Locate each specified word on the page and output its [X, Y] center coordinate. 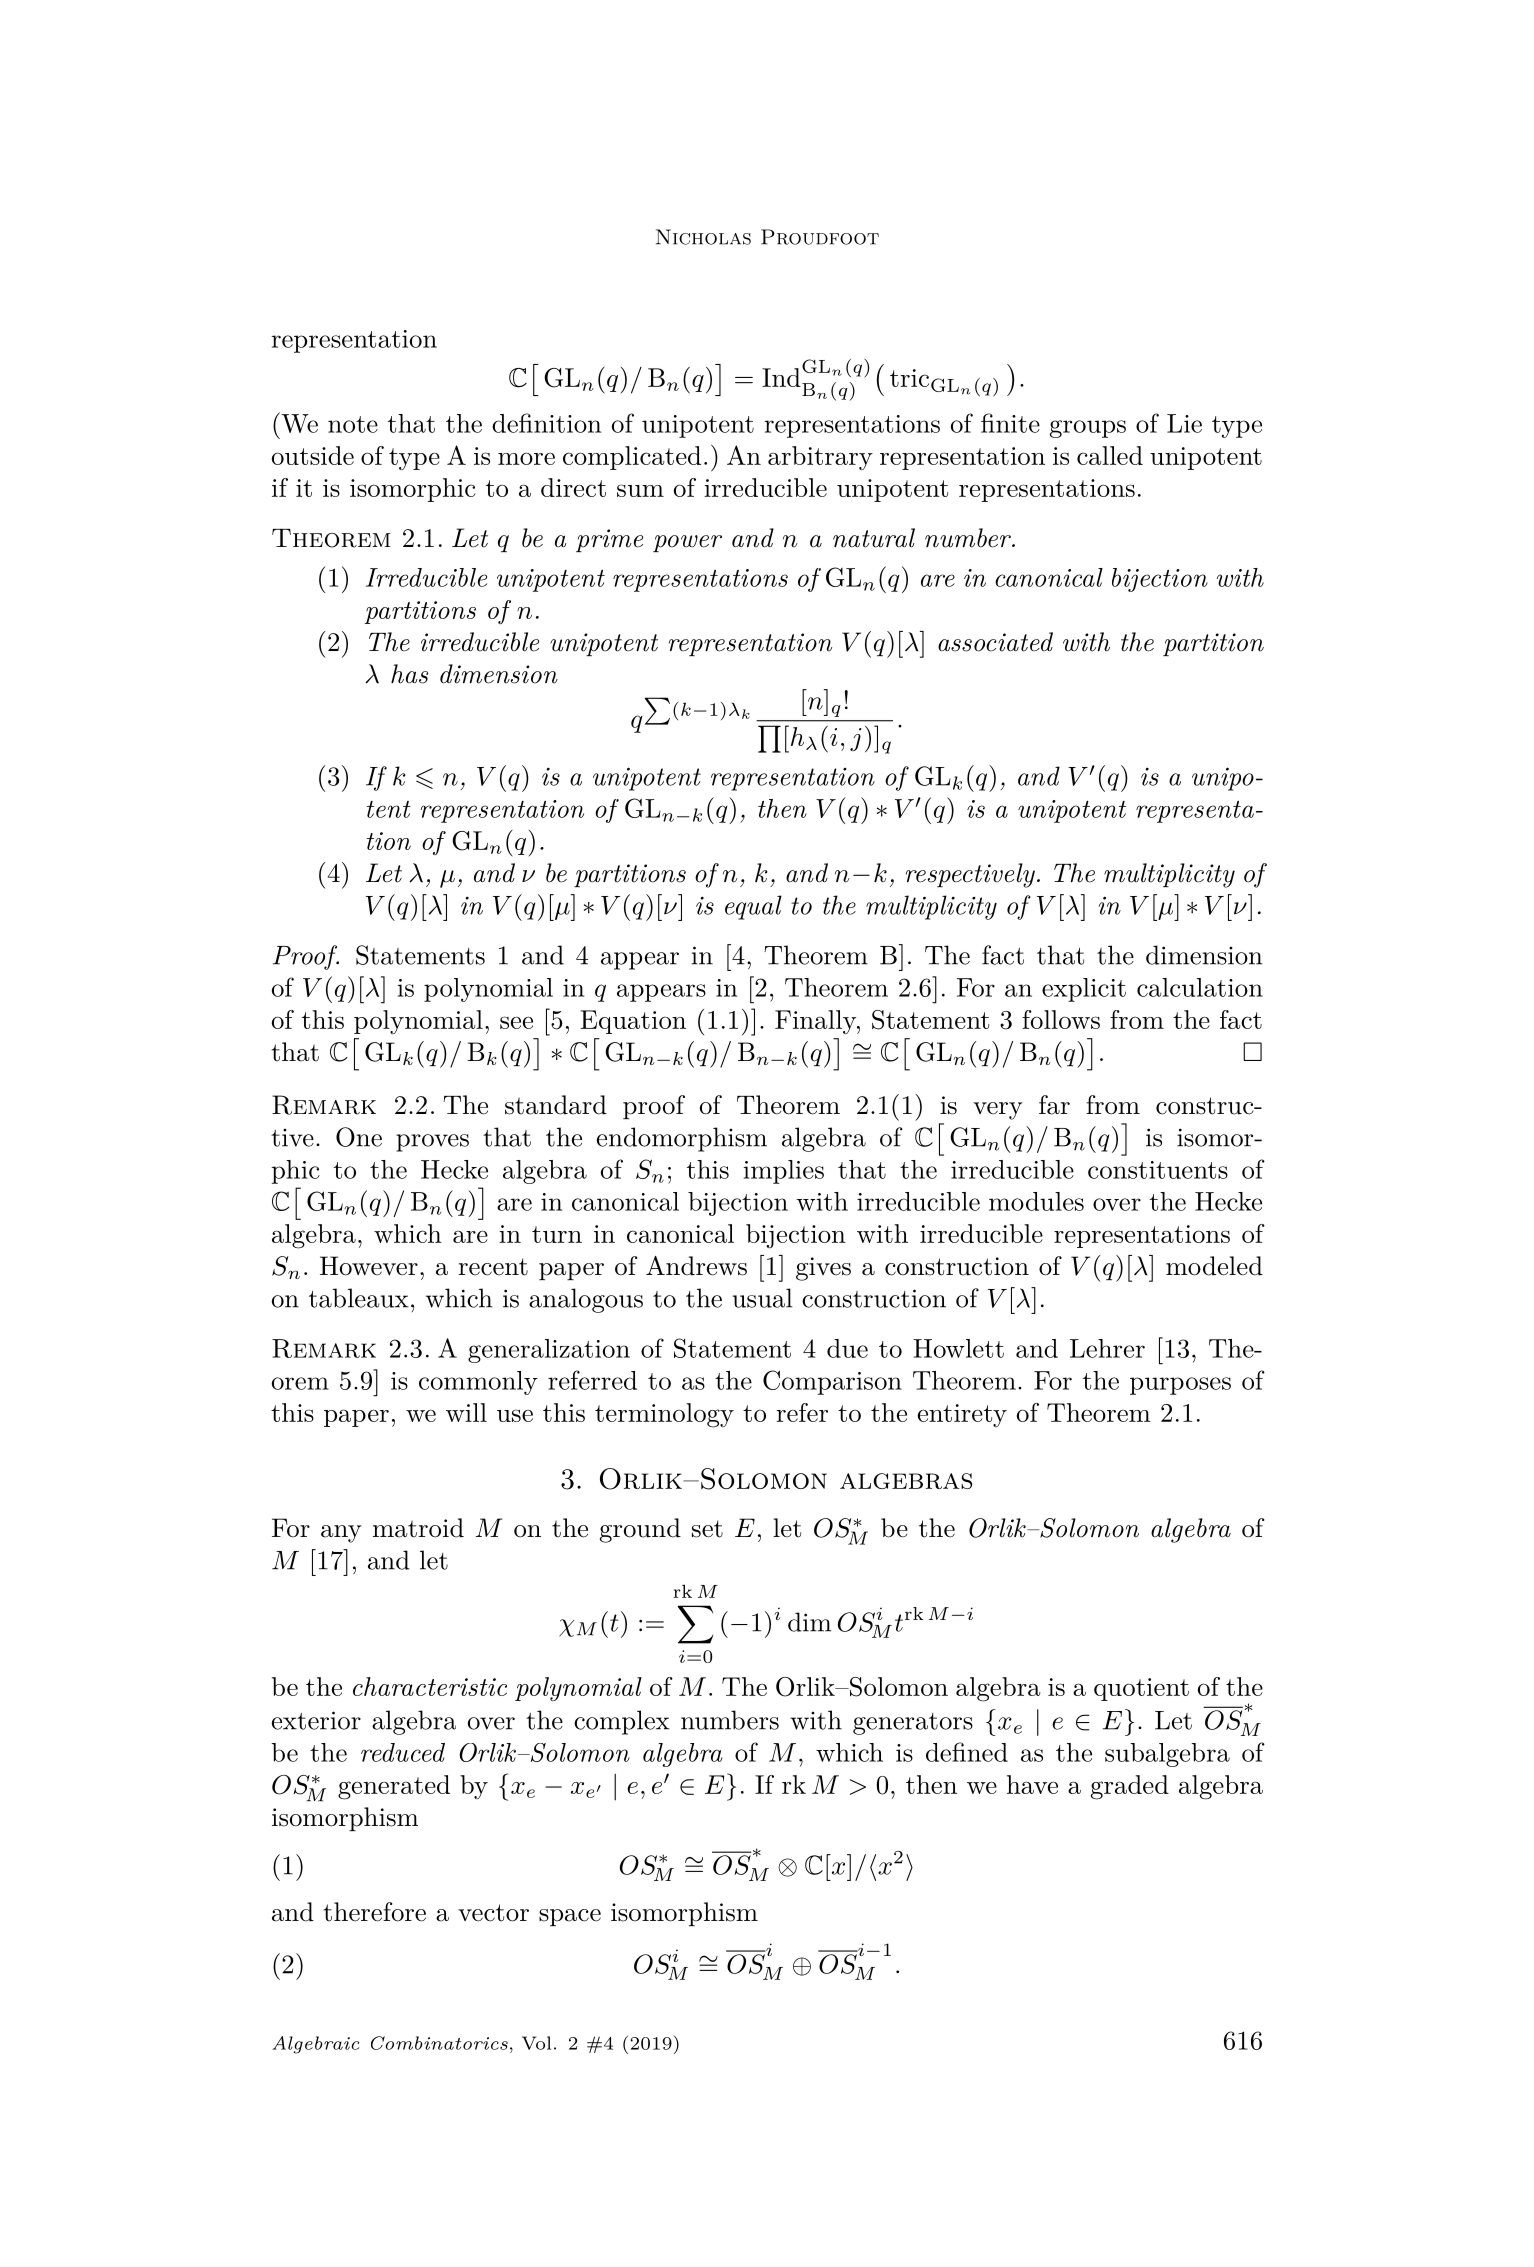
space [570, 1917]
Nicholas [703, 237]
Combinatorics [439, 2043]
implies [783, 1172]
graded [1130, 1787]
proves [432, 1143]
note [353, 424]
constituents [1158, 1170]
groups [1088, 429]
